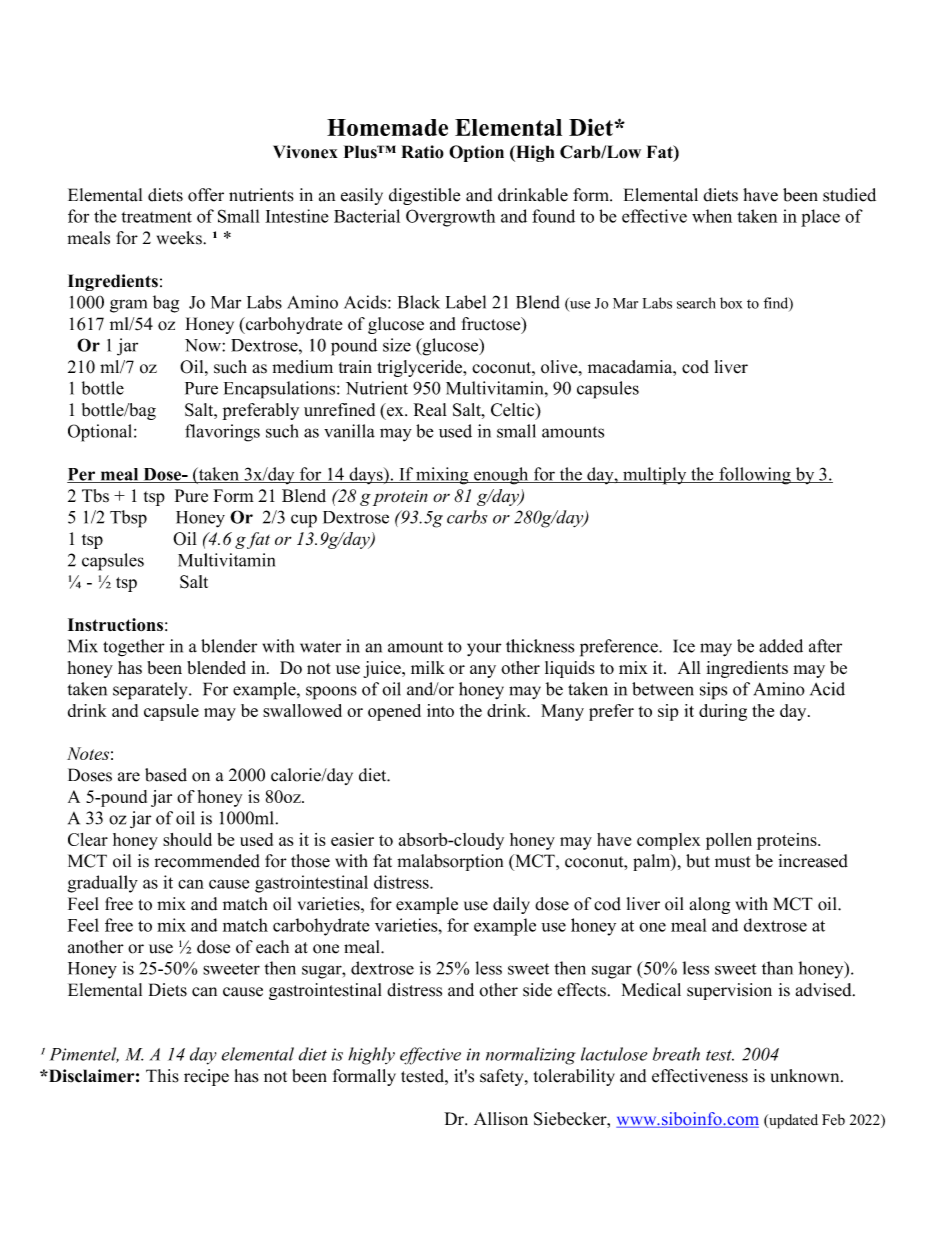 This image has height=1233, width=952. What do you see at coordinates (712, 216) in the image?
I see `when` at bounding box center [712, 216].
